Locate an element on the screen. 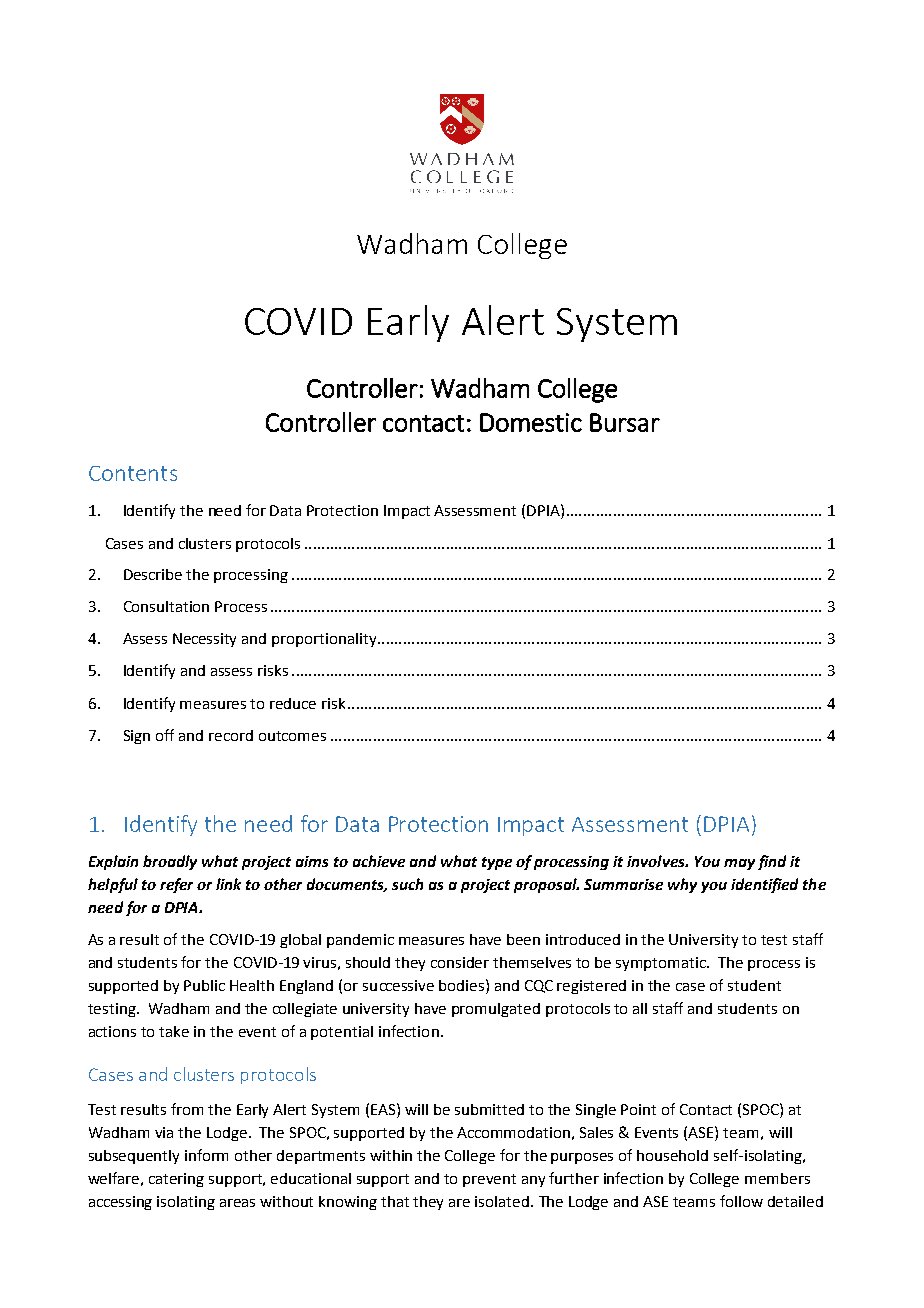 Image resolution: width=924 pixels, height=1308 pixels. off is located at coordinates (165, 735).
